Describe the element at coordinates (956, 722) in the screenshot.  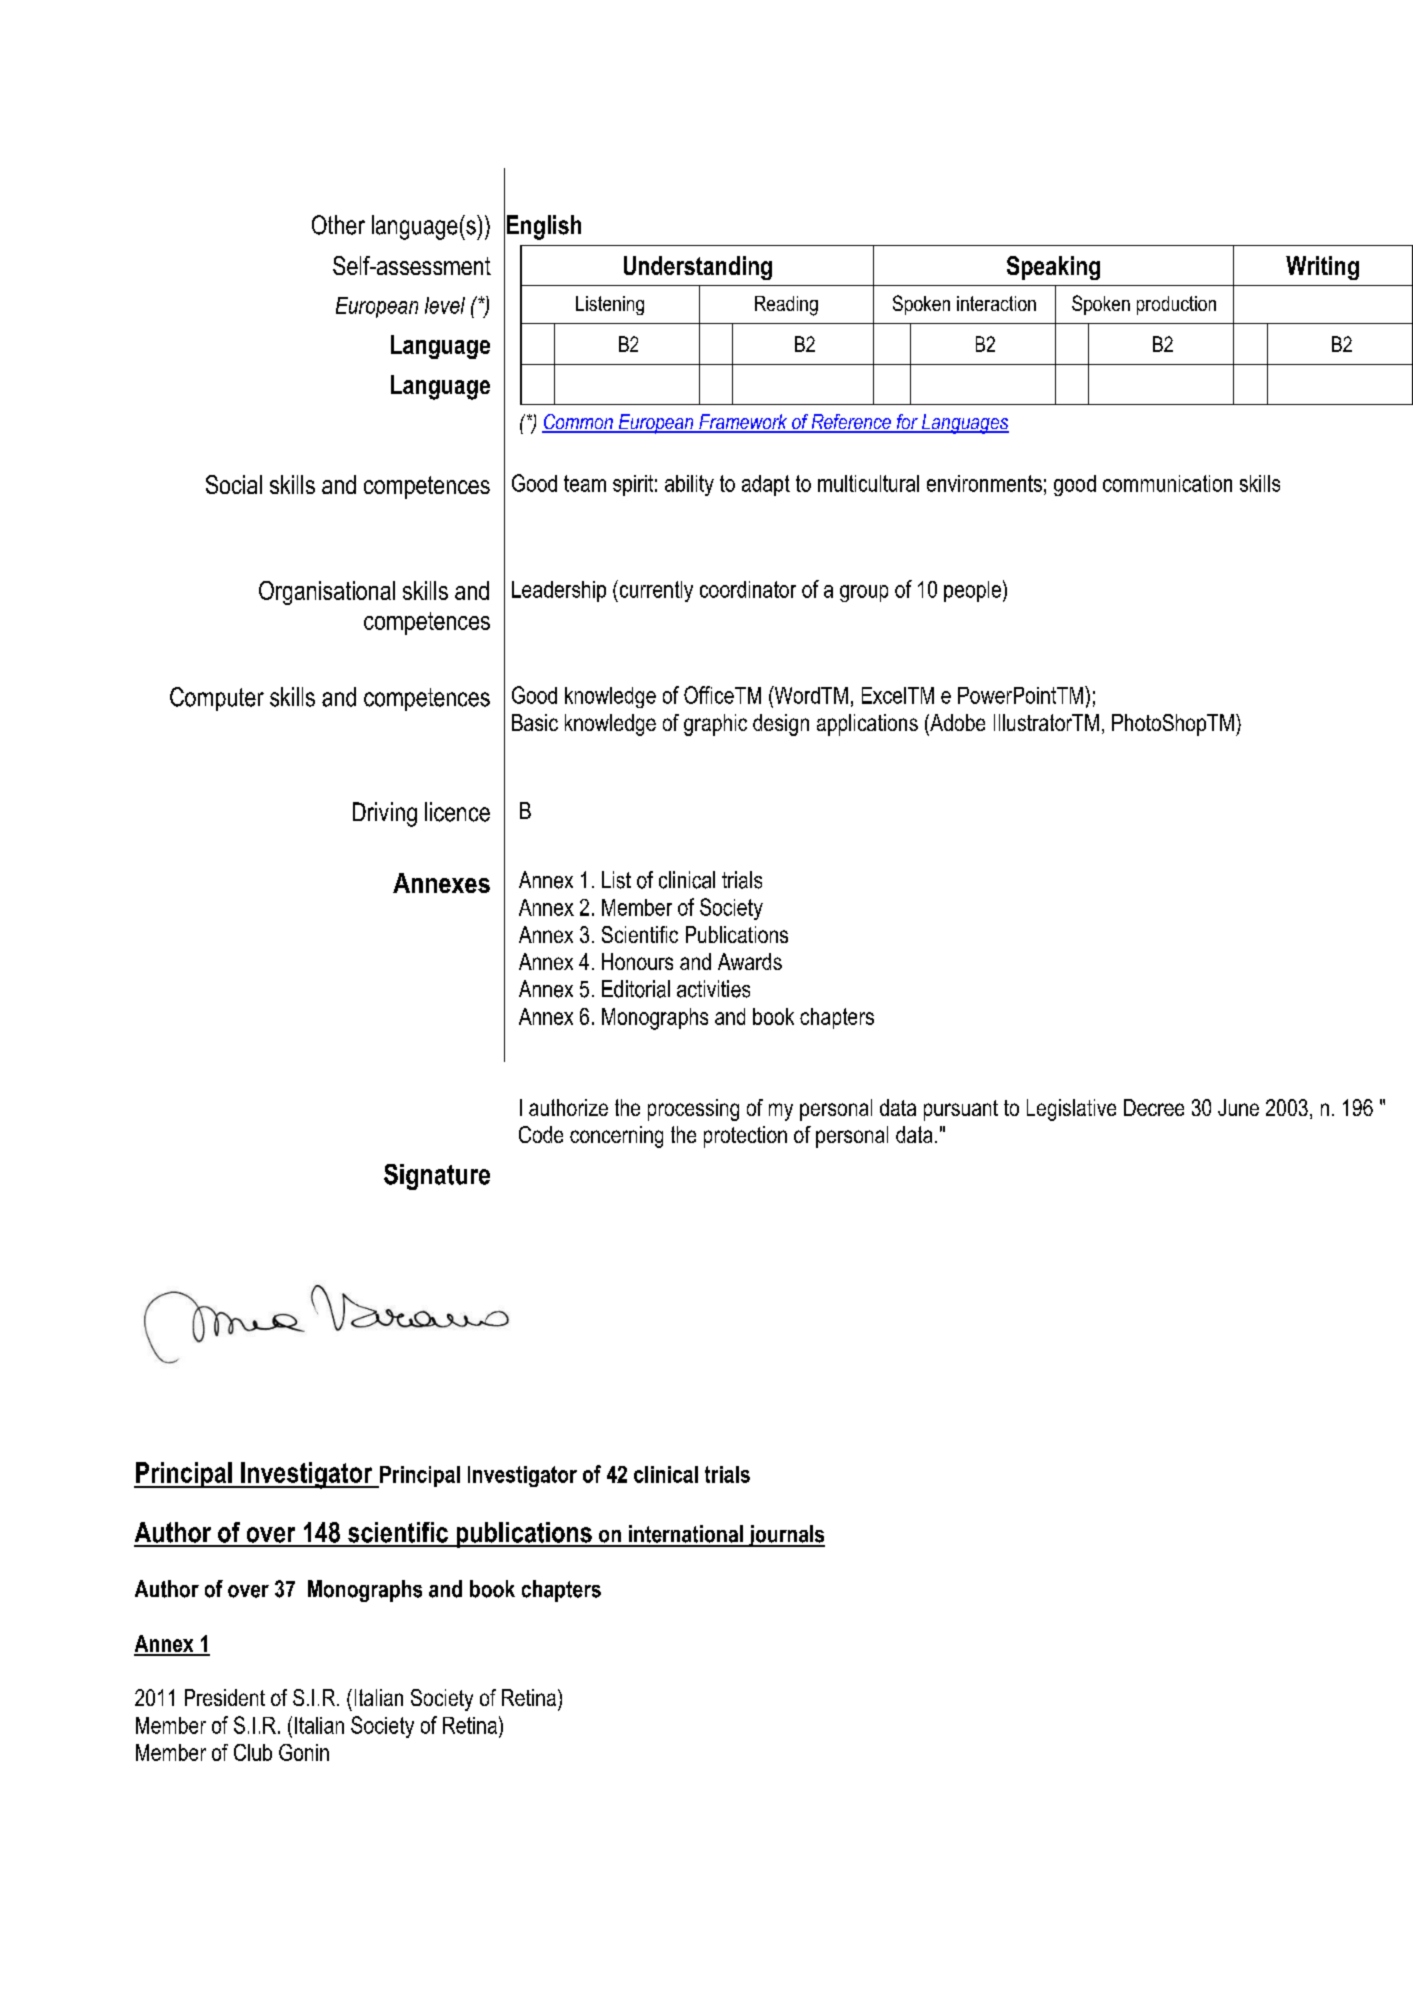
I see `Adobe` at that location.
